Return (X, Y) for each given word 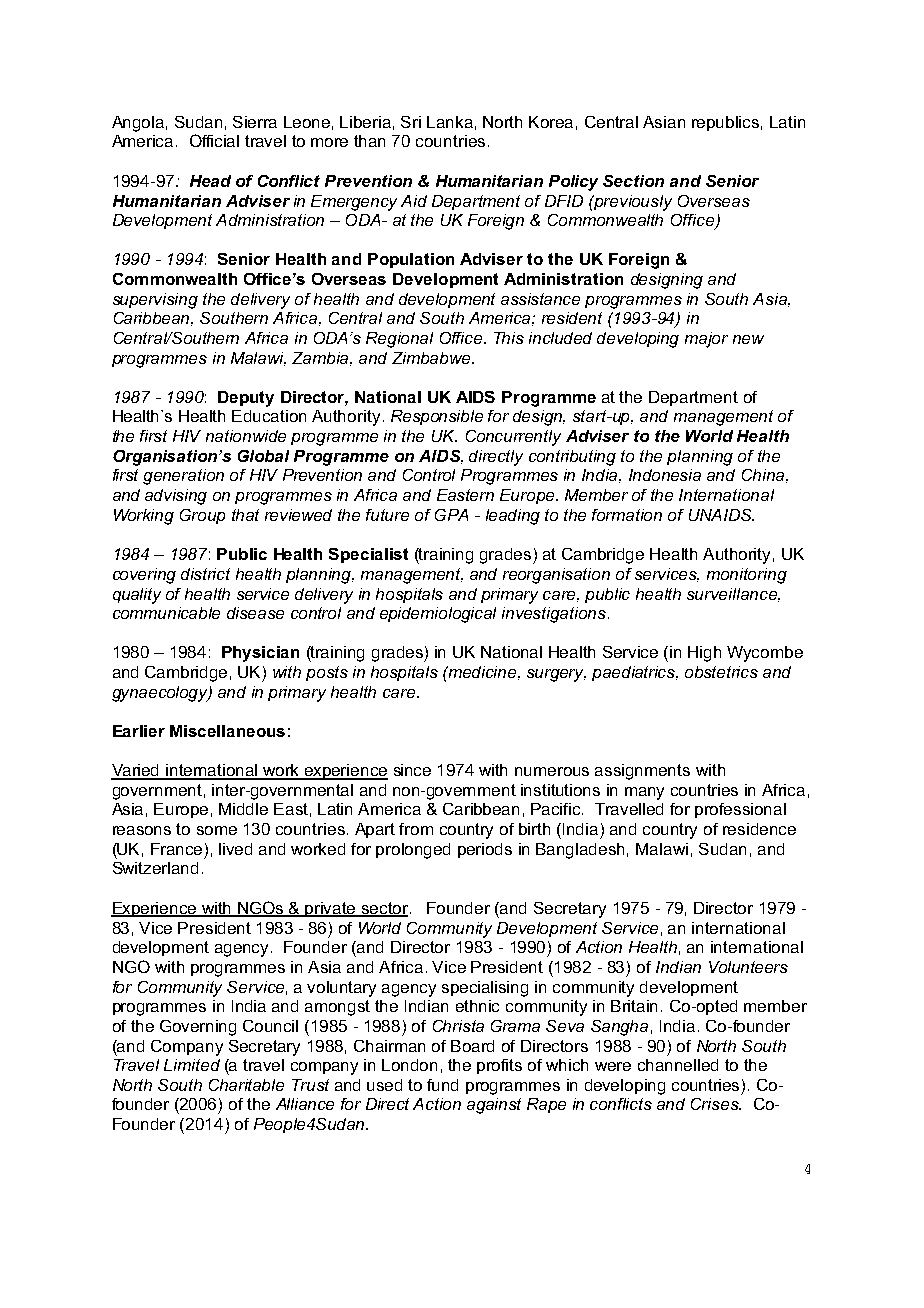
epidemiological (438, 615)
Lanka (450, 122)
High (704, 654)
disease (255, 613)
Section (633, 181)
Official (214, 140)
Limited (192, 1065)
